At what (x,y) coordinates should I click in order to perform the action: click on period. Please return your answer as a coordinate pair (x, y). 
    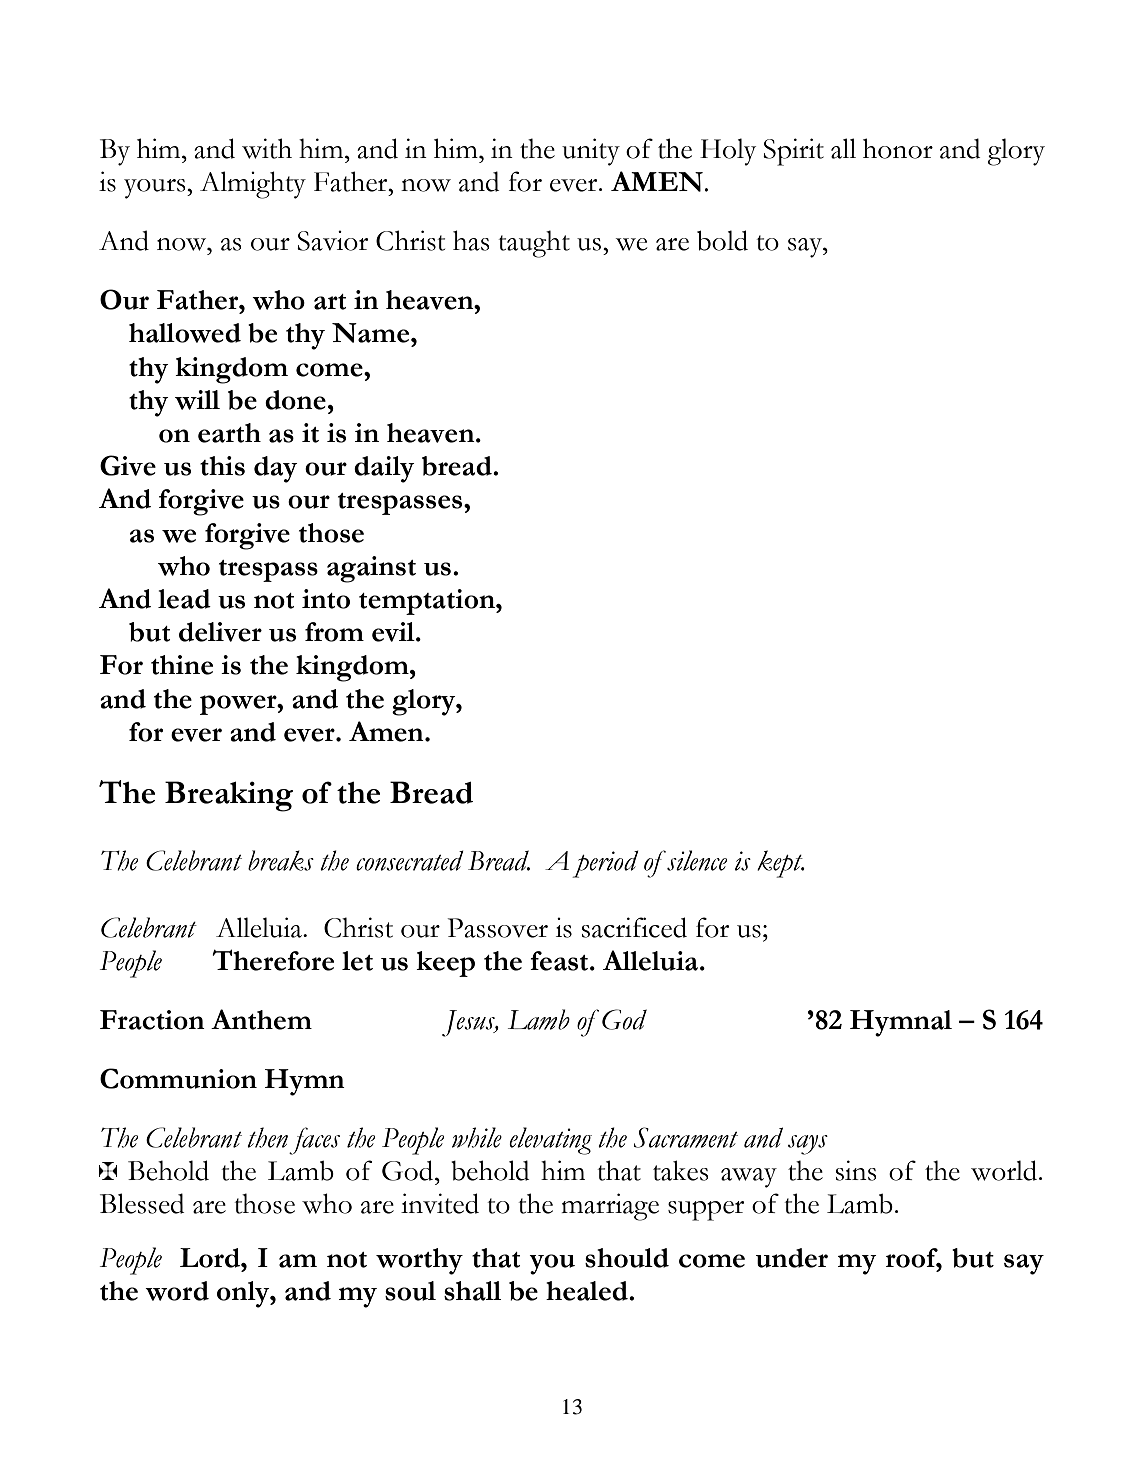
    Looking at the image, I should click on (605, 864).
